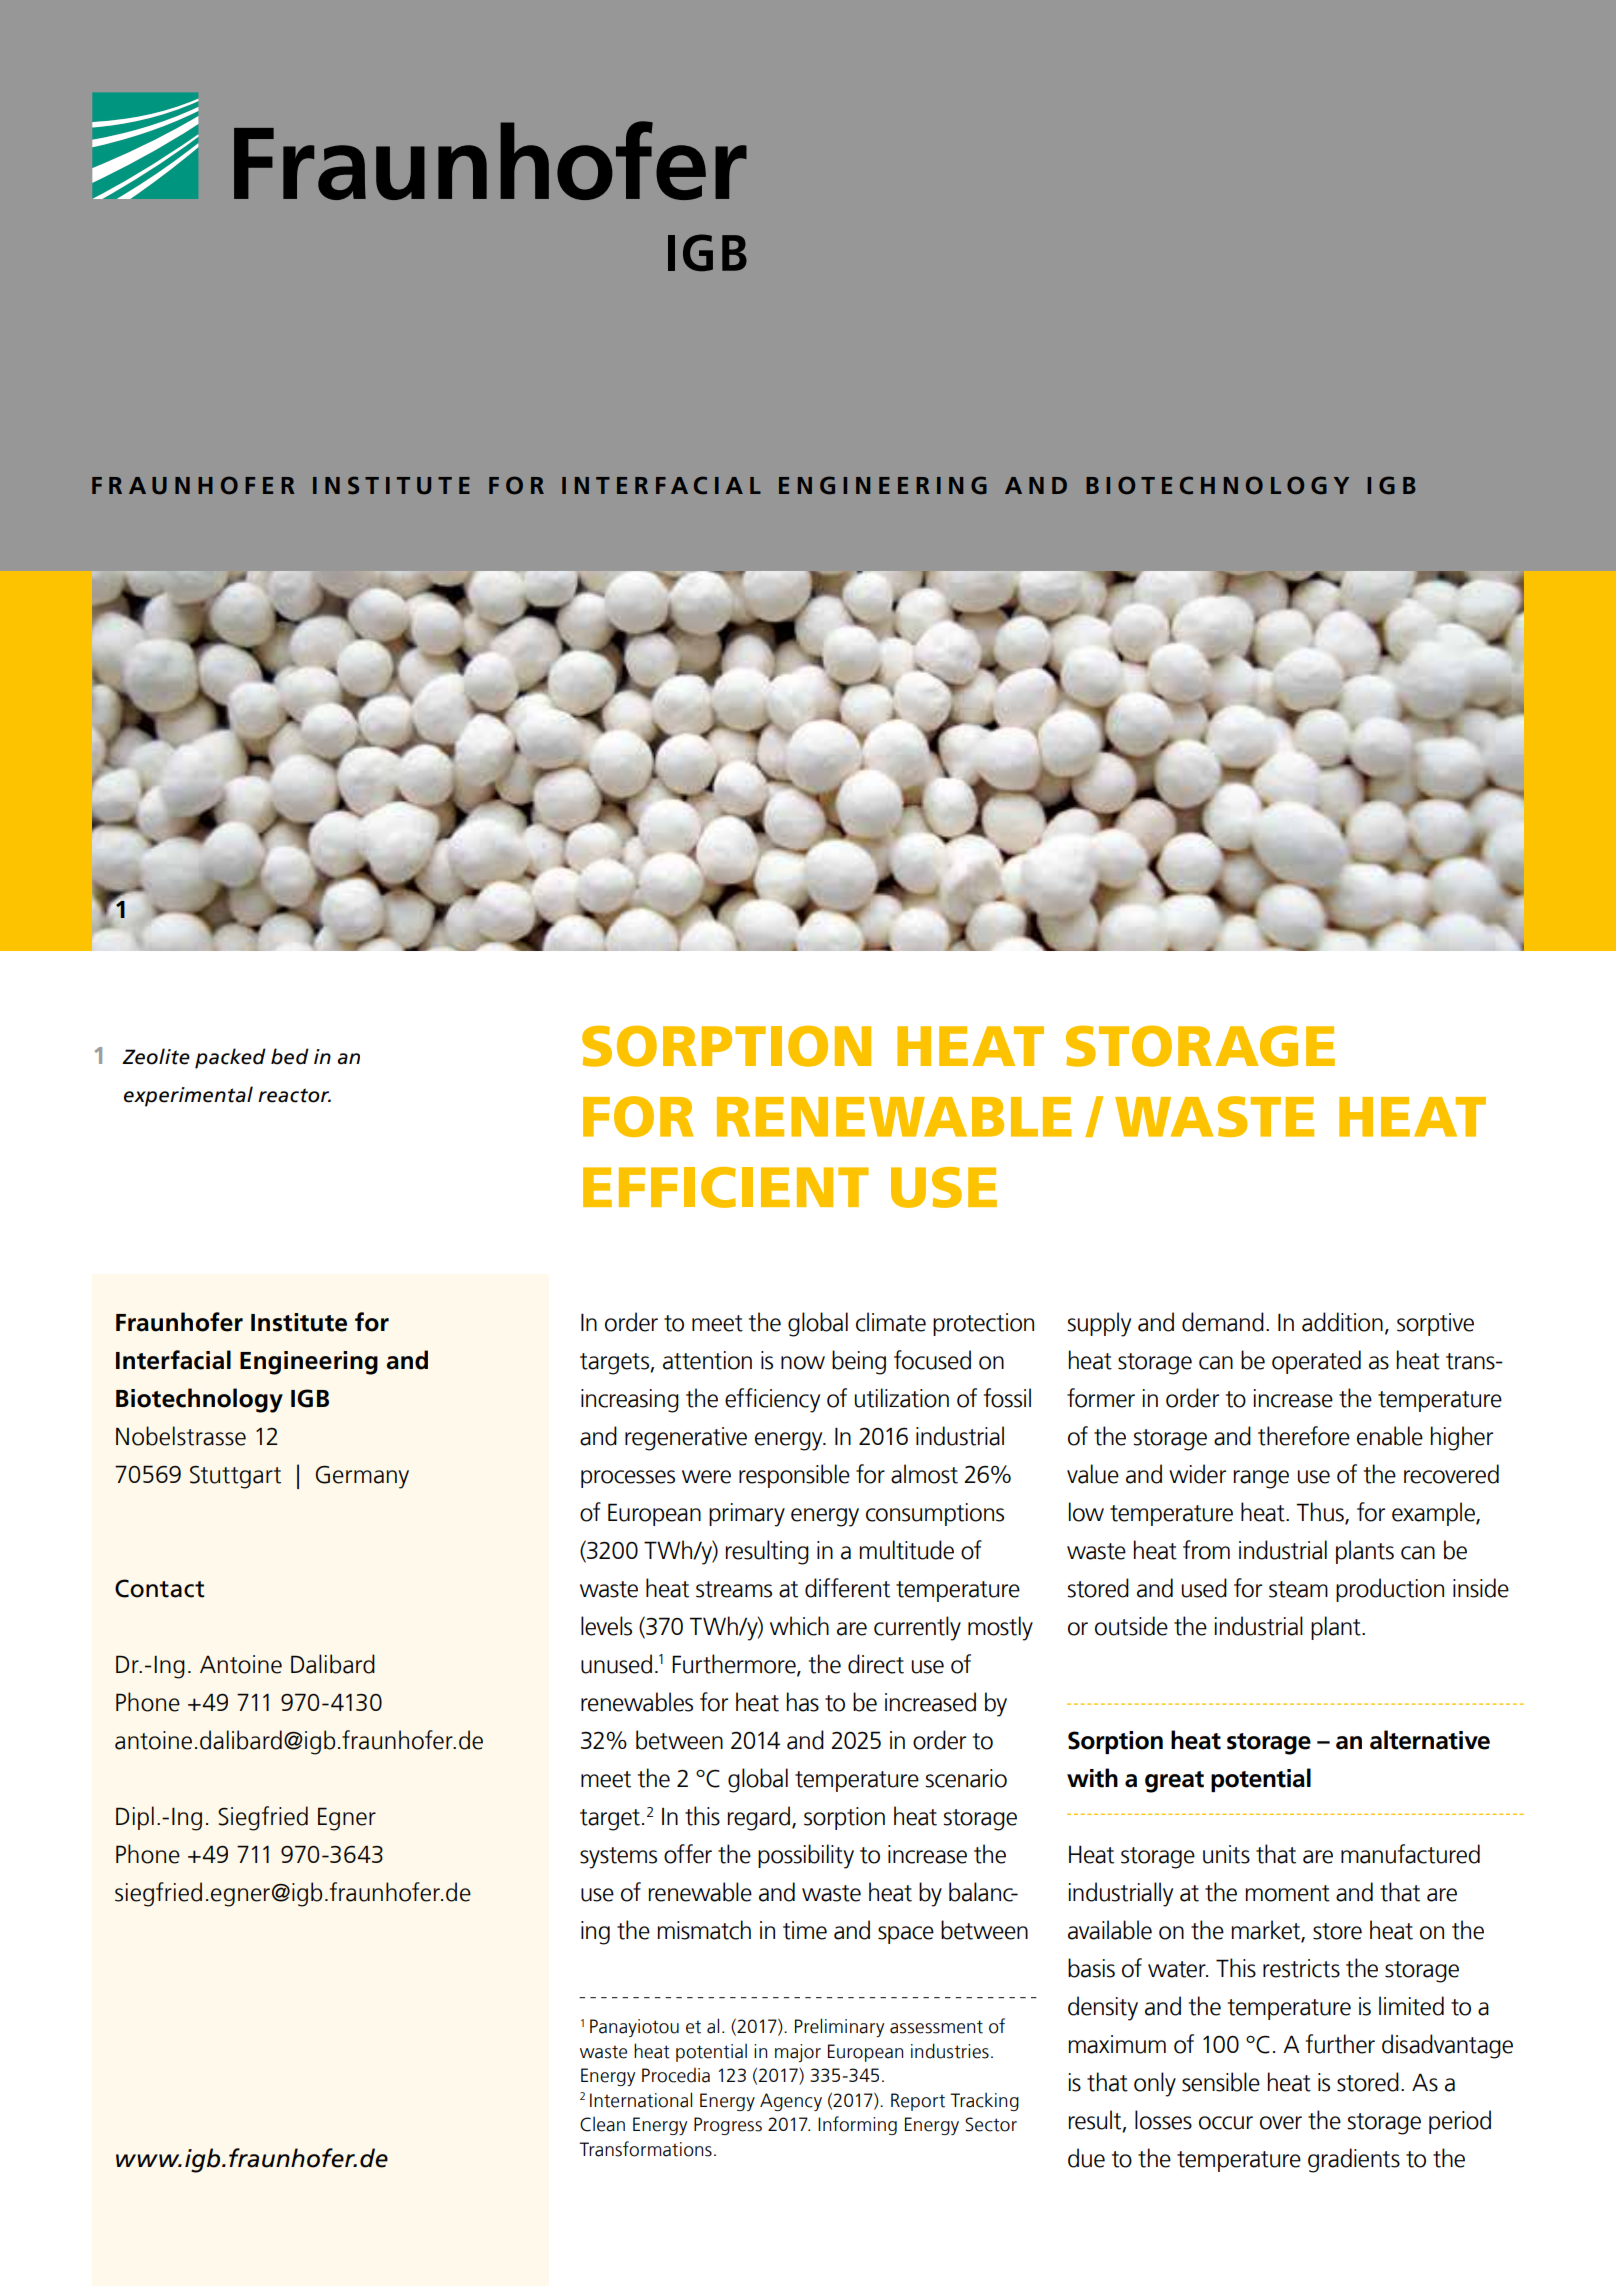 The image size is (1616, 2286). What do you see at coordinates (799, 1626) in the document?
I see `which` at bounding box center [799, 1626].
